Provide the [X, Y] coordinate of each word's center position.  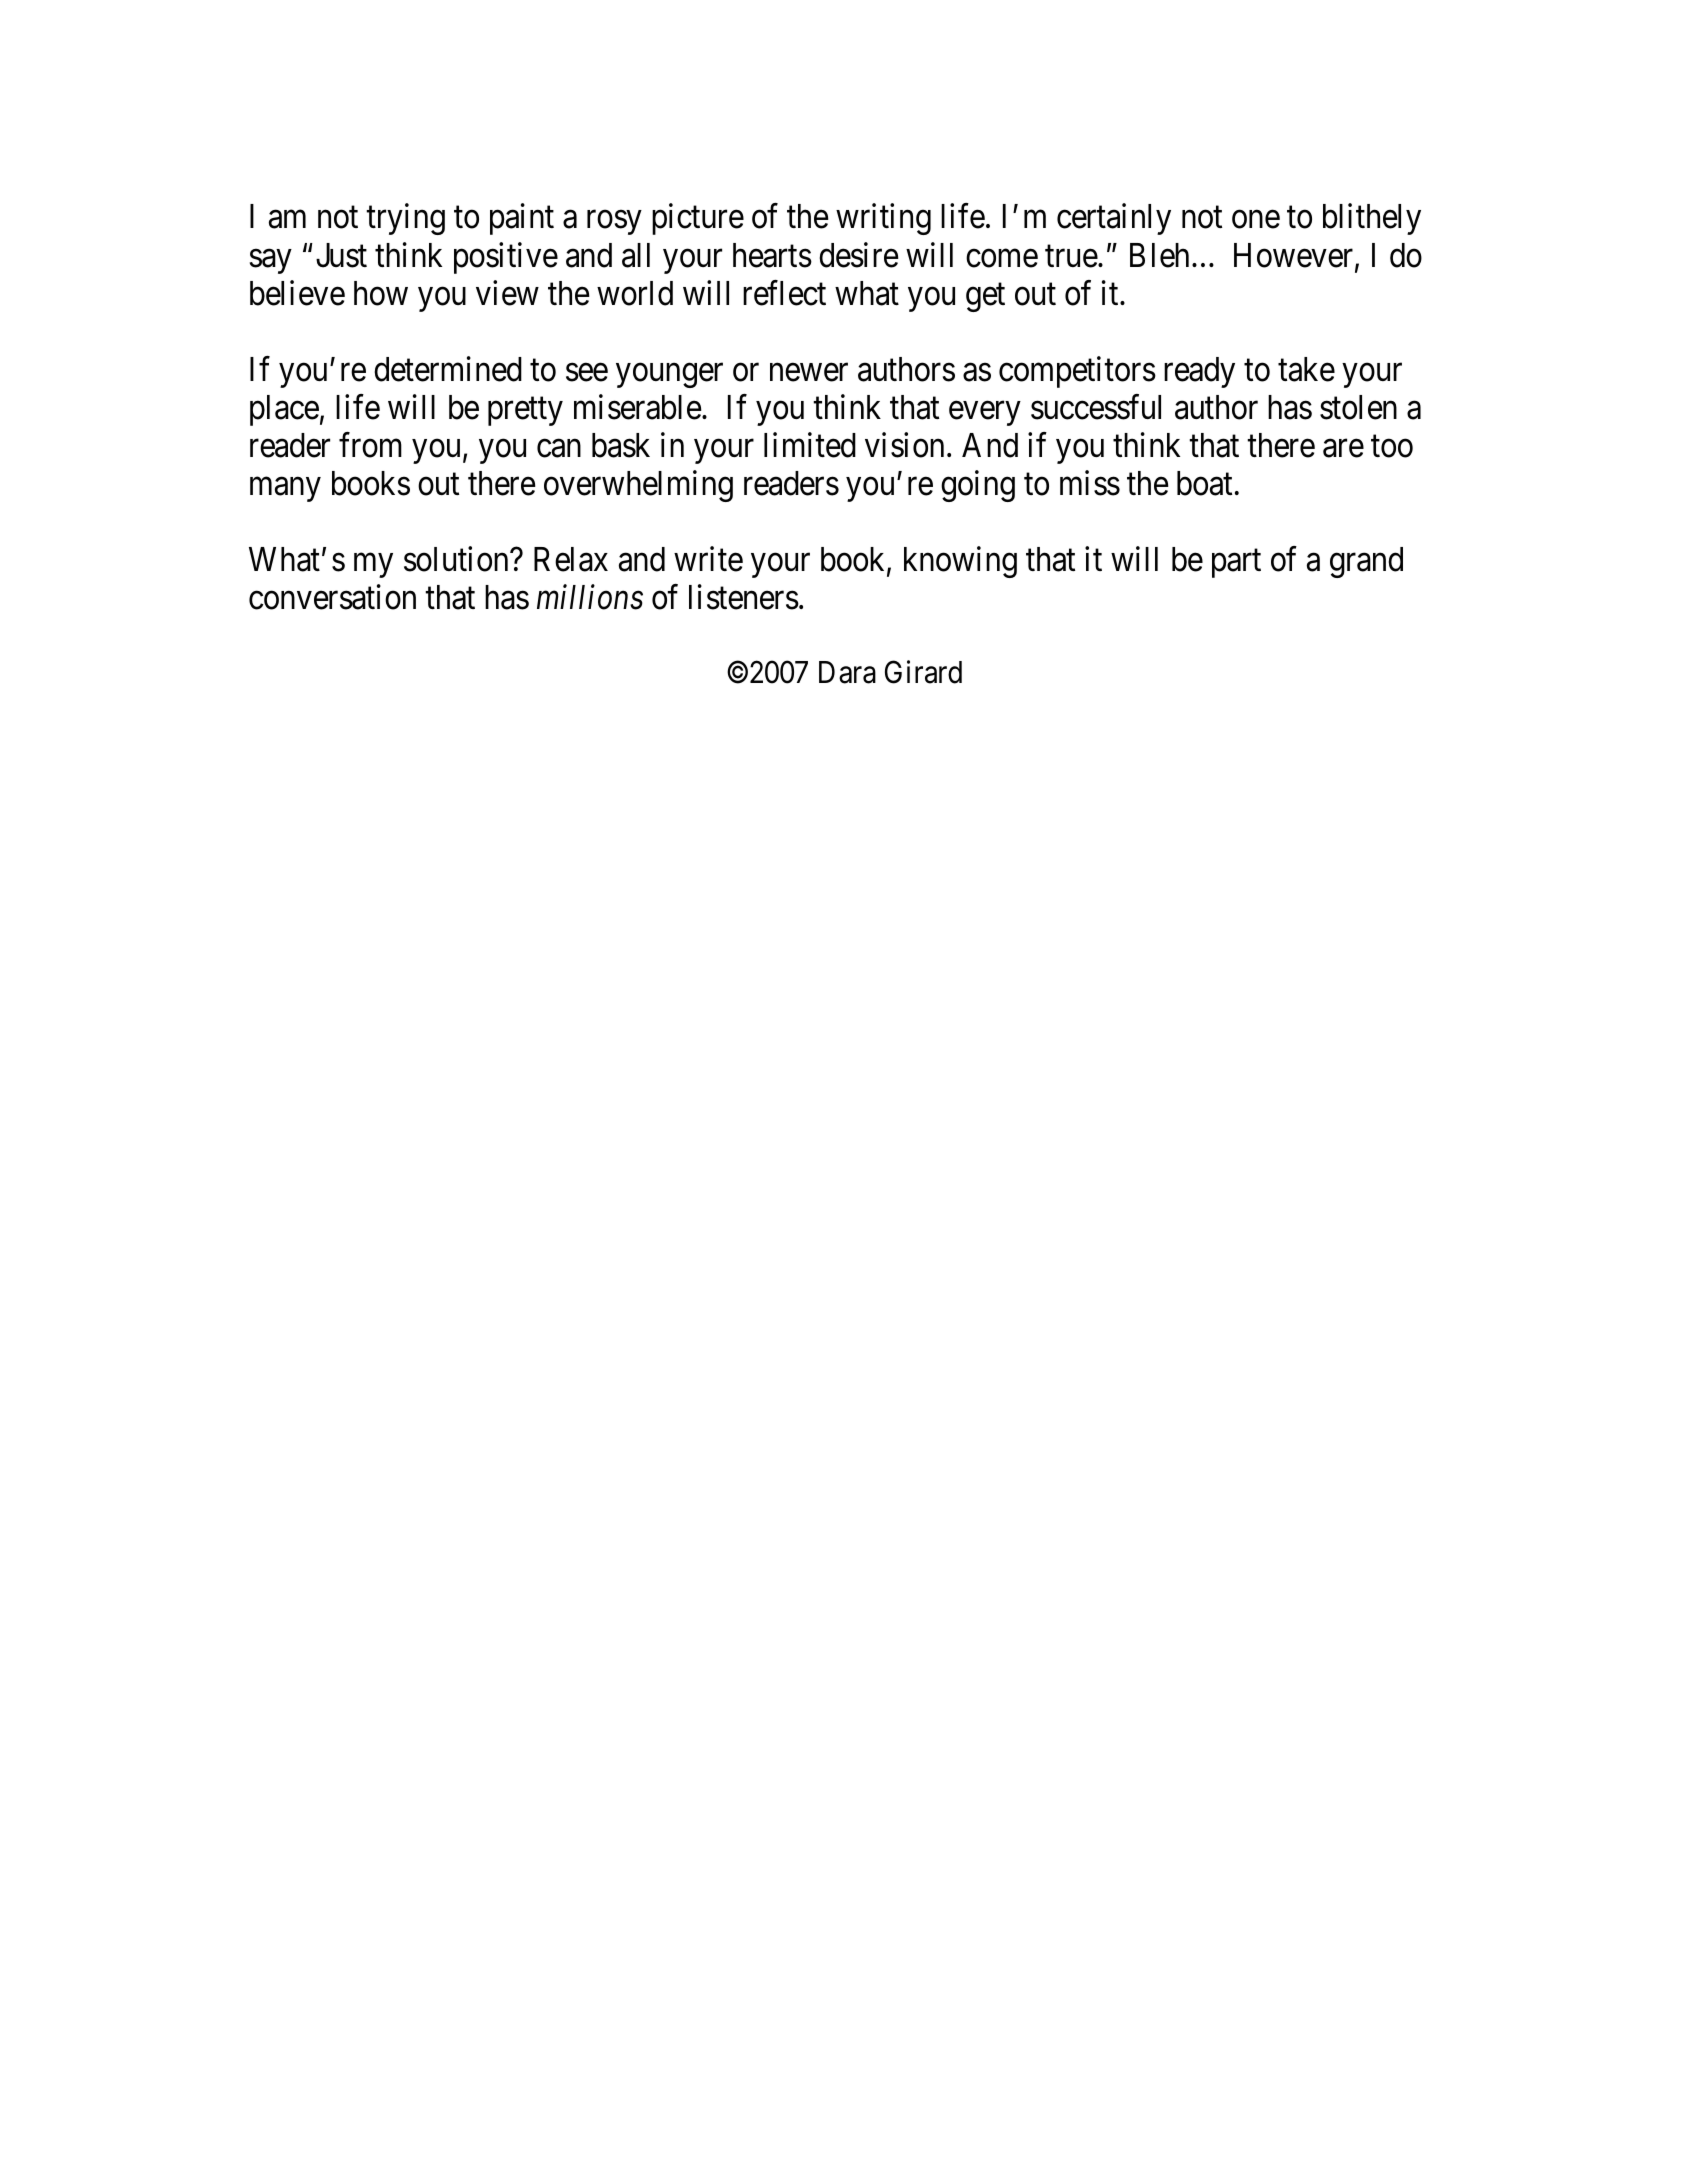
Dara [847, 672]
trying [405, 219]
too [1392, 447]
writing [883, 219]
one [1256, 220]
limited [810, 445]
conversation [332, 597]
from [370, 445]
